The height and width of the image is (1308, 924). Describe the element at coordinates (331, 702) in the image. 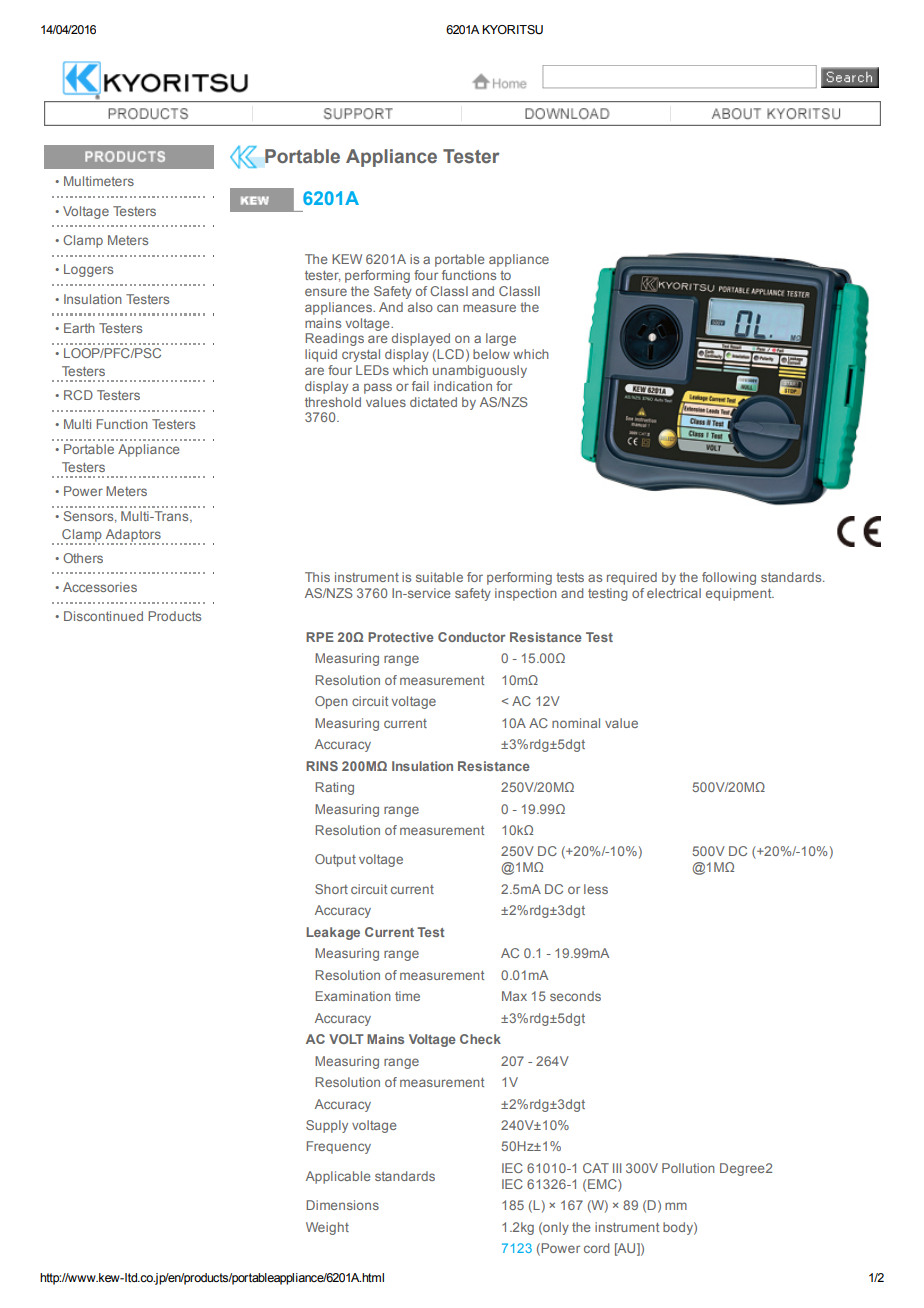

I see `Open` at that location.
